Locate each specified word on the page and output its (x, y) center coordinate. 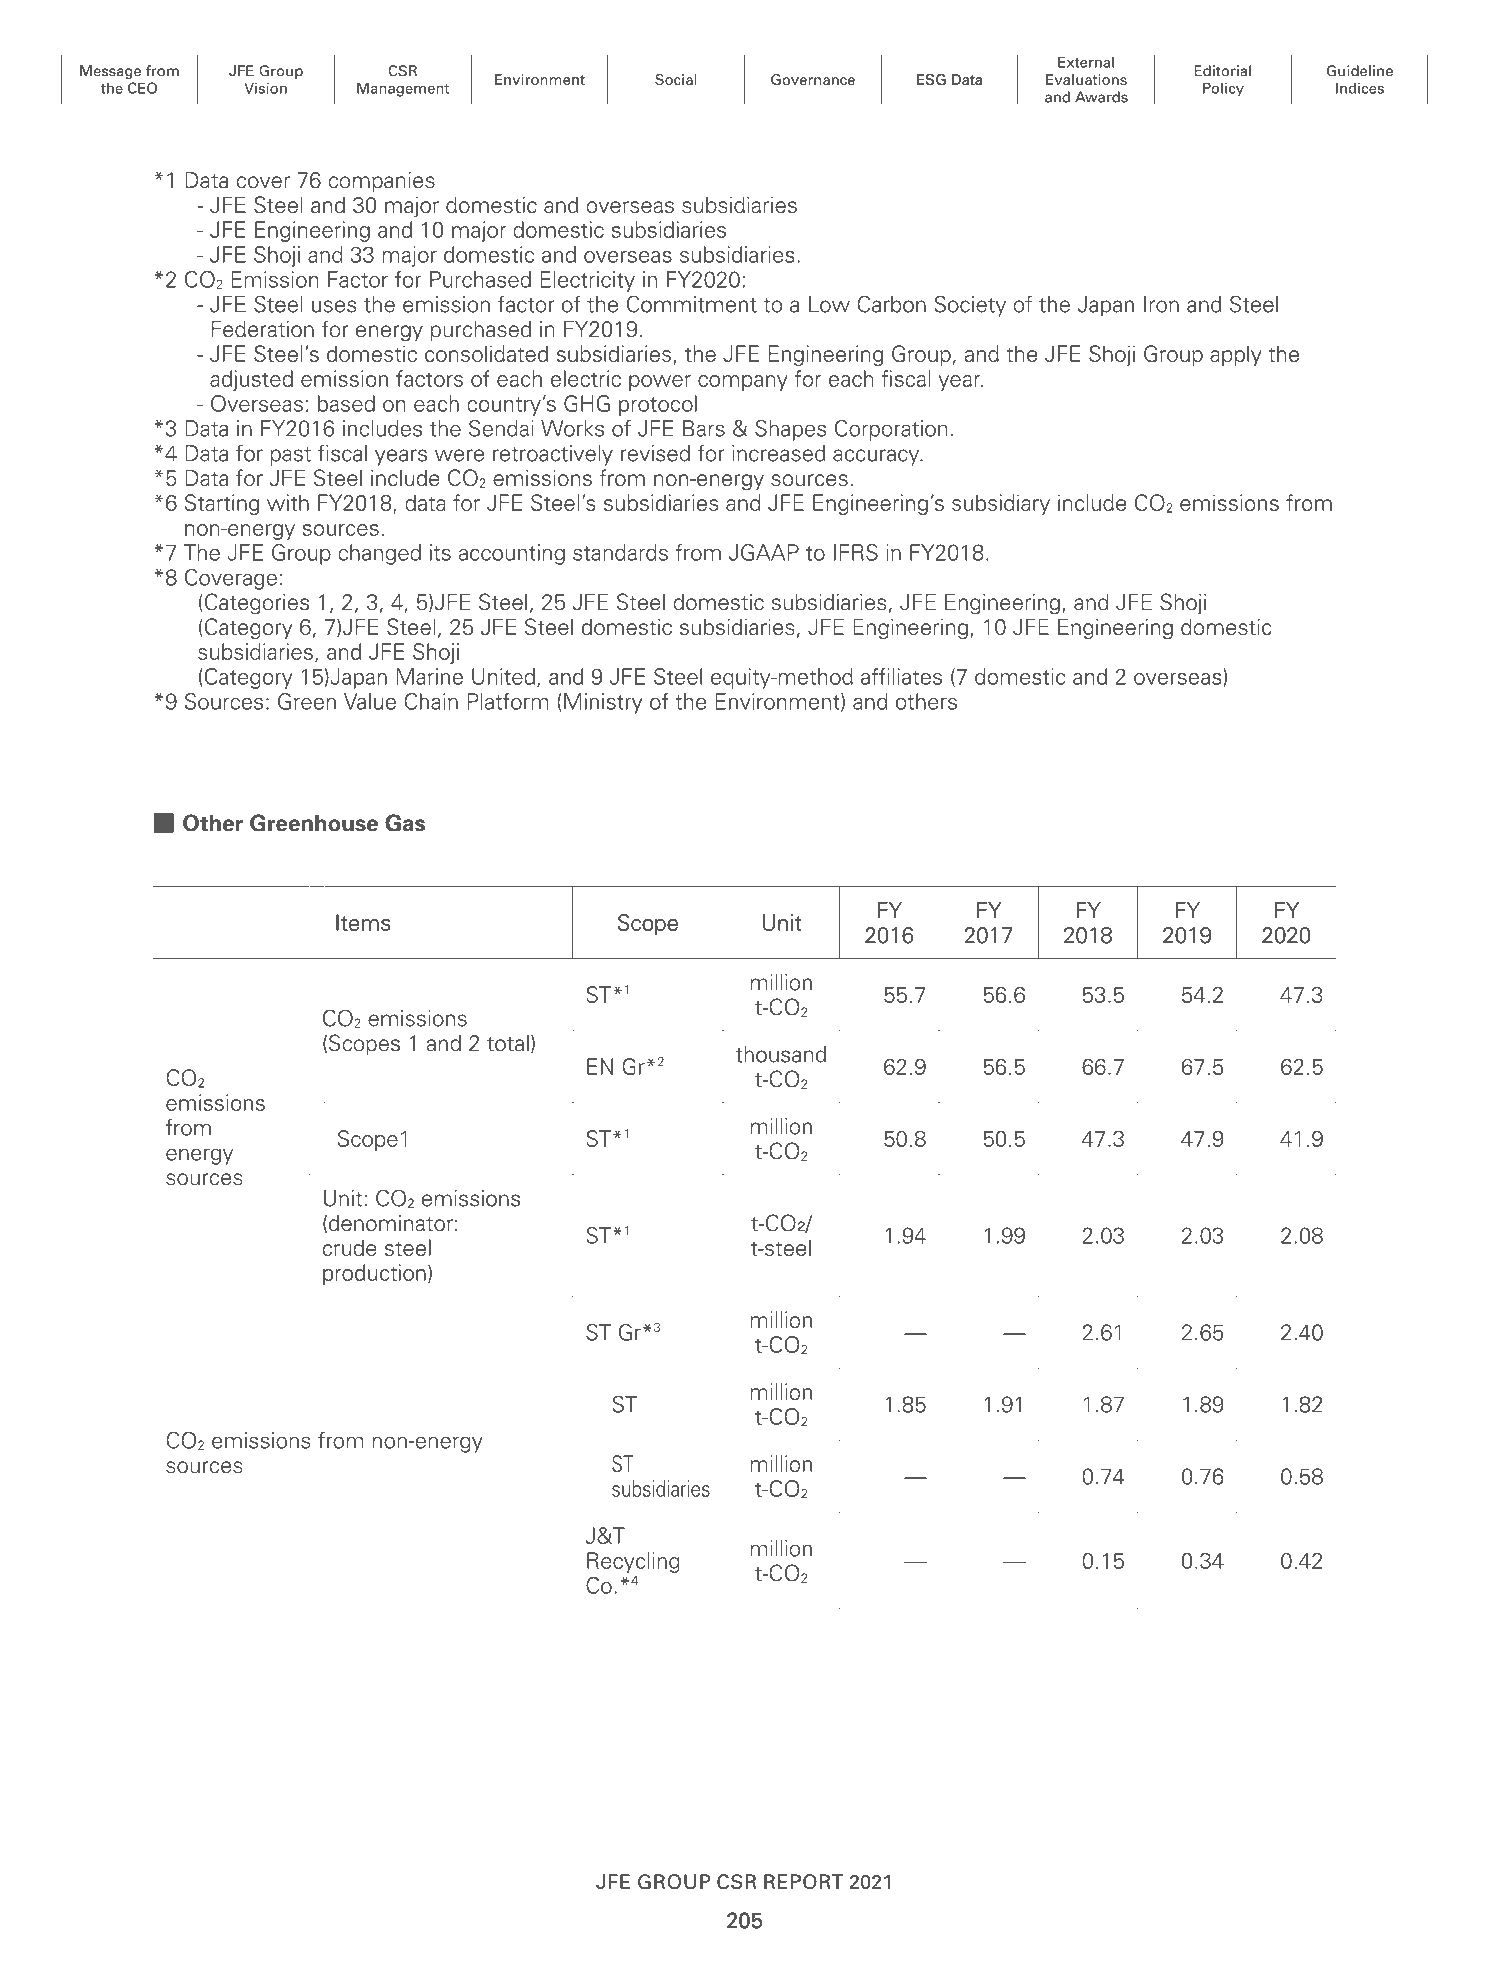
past (290, 456)
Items (363, 922)
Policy (1223, 89)
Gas (405, 823)
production (374, 1274)
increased (778, 453)
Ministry (603, 703)
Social (676, 79)
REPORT (804, 1881)
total (508, 1043)
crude (350, 1247)
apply (1236, 355)
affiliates (901, 676)
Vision (265, 88)
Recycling (633, 1562)
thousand (781, 1054)
